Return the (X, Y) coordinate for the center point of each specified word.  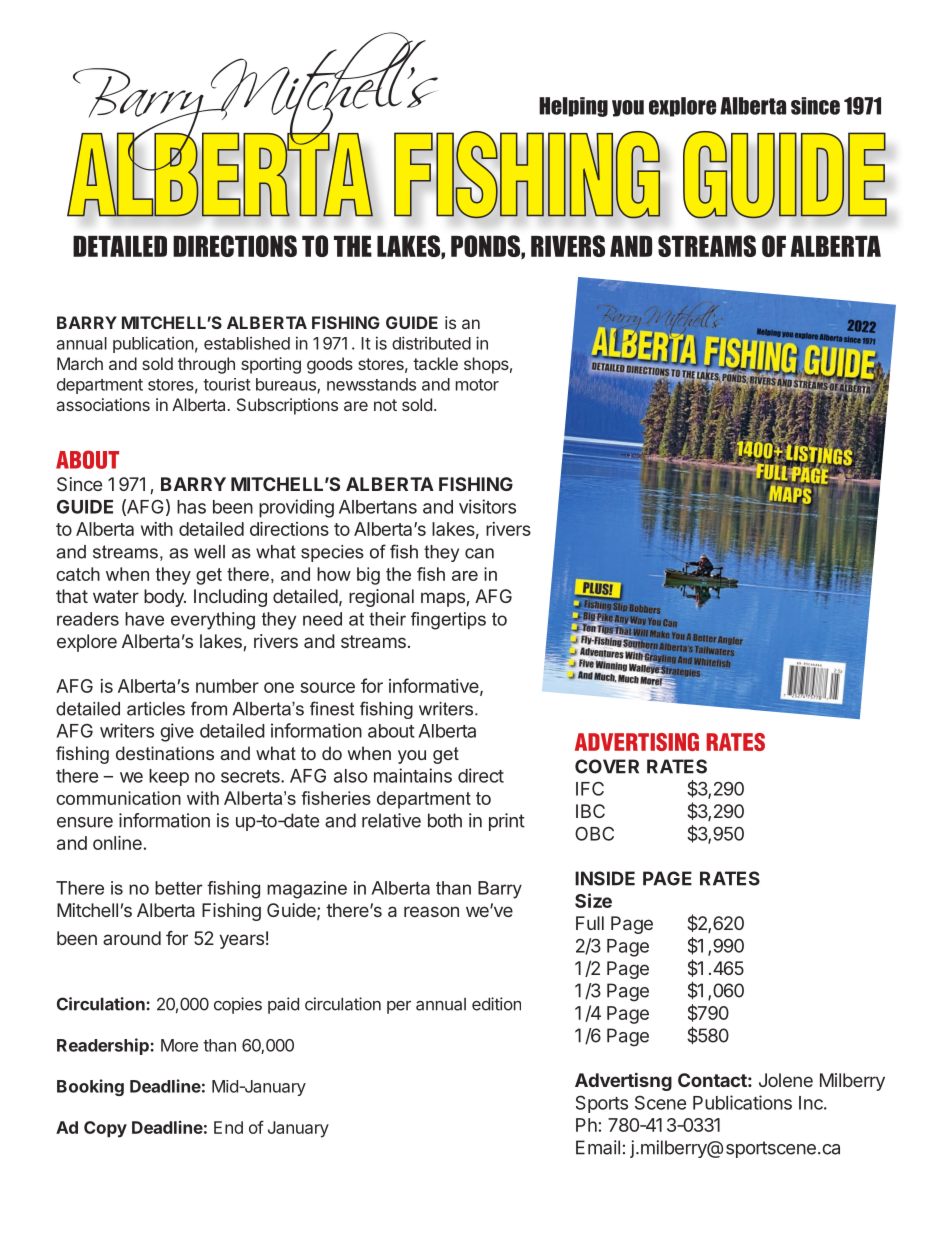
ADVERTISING (637, 742)
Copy (105, 1129)
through (206, 365)
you (412, 757)
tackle (435, 363)
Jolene (786, 1080)
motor (477, 385)
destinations (165, 753)
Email (598, 1147)
